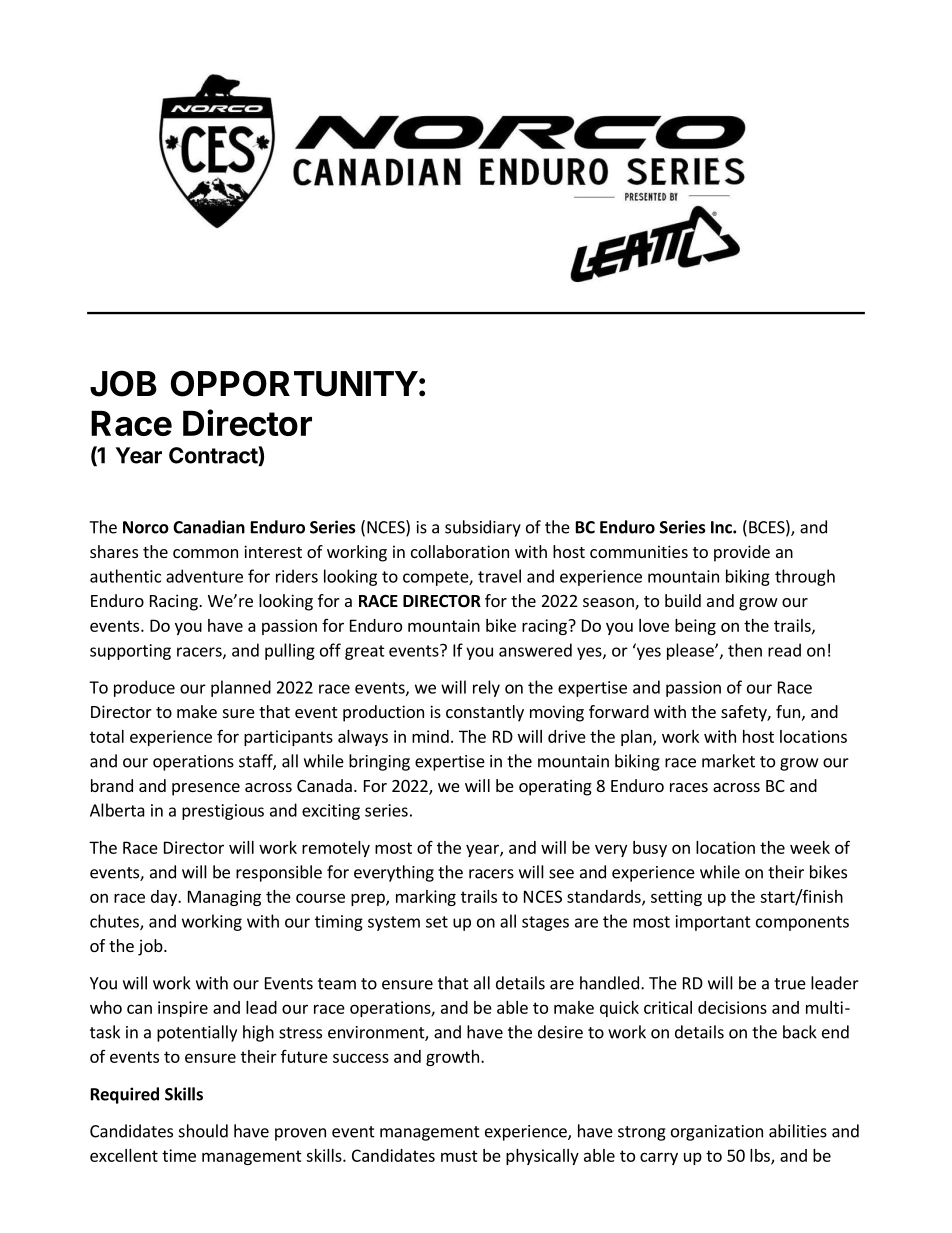 This screenshot has height=1233, width=952. Describe the element at coordinates (394, 923) in the screenshot. I see `system` at that location.
